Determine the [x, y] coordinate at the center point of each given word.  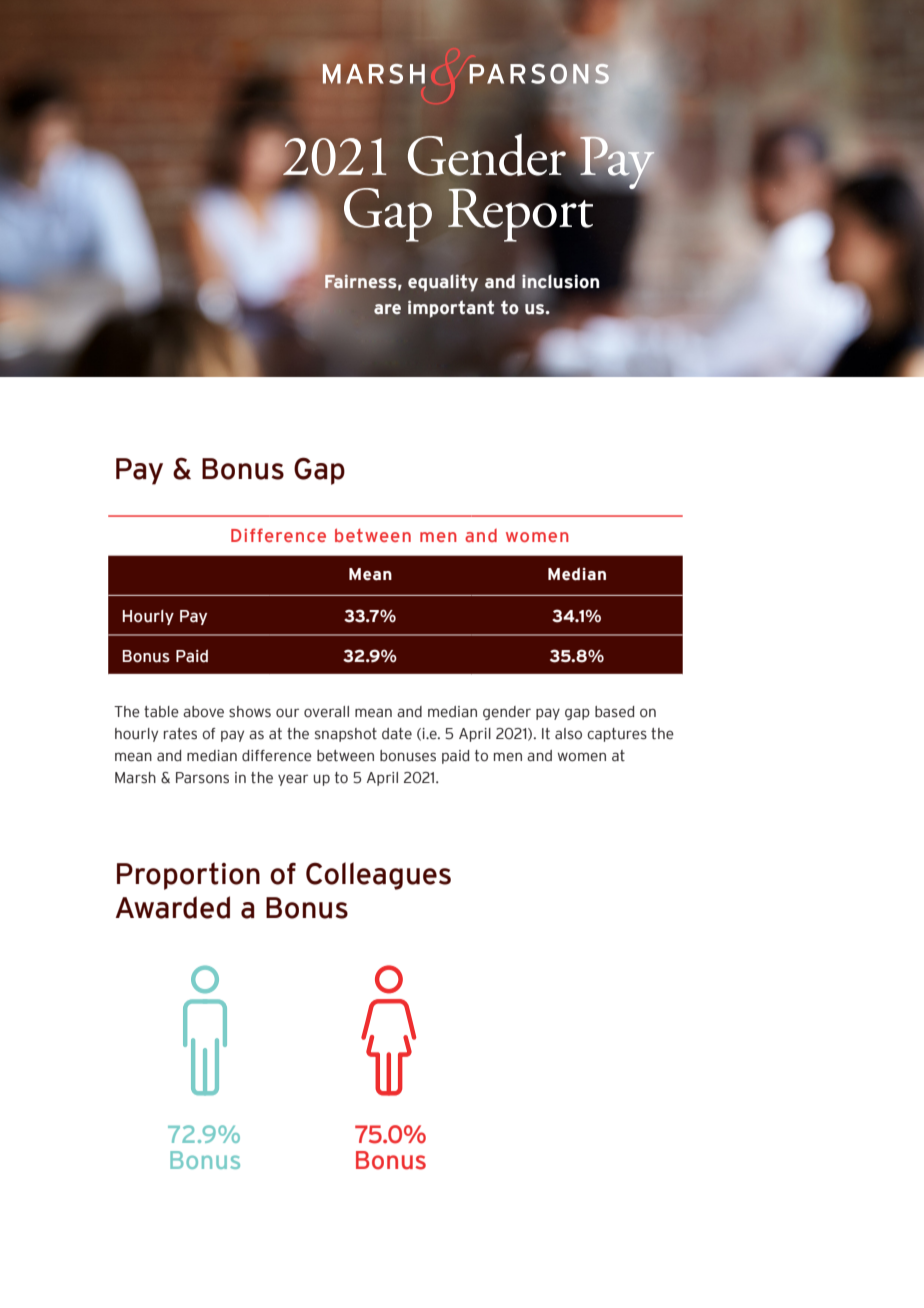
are [387, 309]
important [451, 309]
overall [326, 712]
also [568, 734]
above [203, 712]
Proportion [188, 876]
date [397, 734]
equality [443, 283]
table [161, 712]
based [614, 712]
